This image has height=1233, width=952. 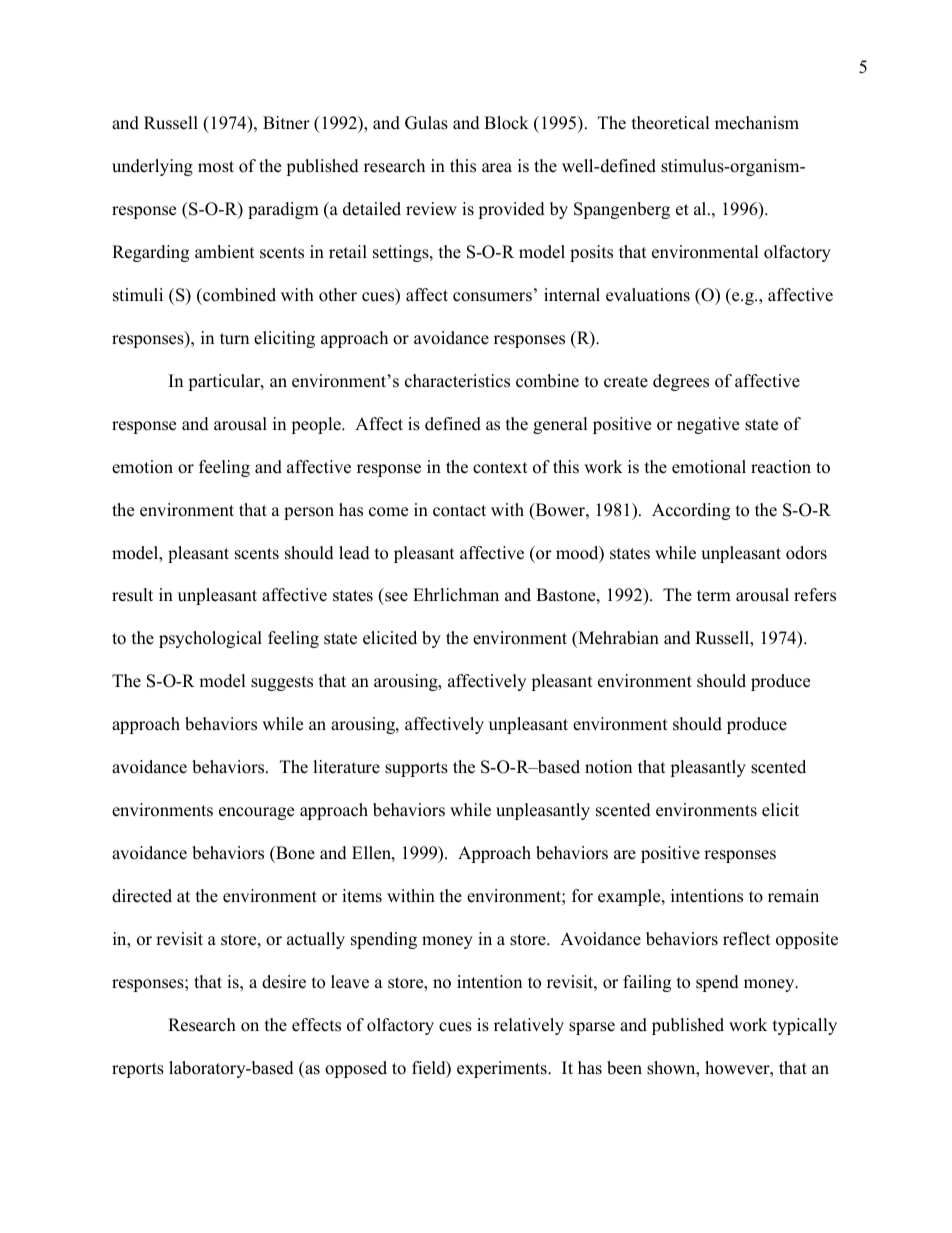 What do you see at coordinates (395, 598) in the image?
I see `see` at bounding box center [395, 598].
